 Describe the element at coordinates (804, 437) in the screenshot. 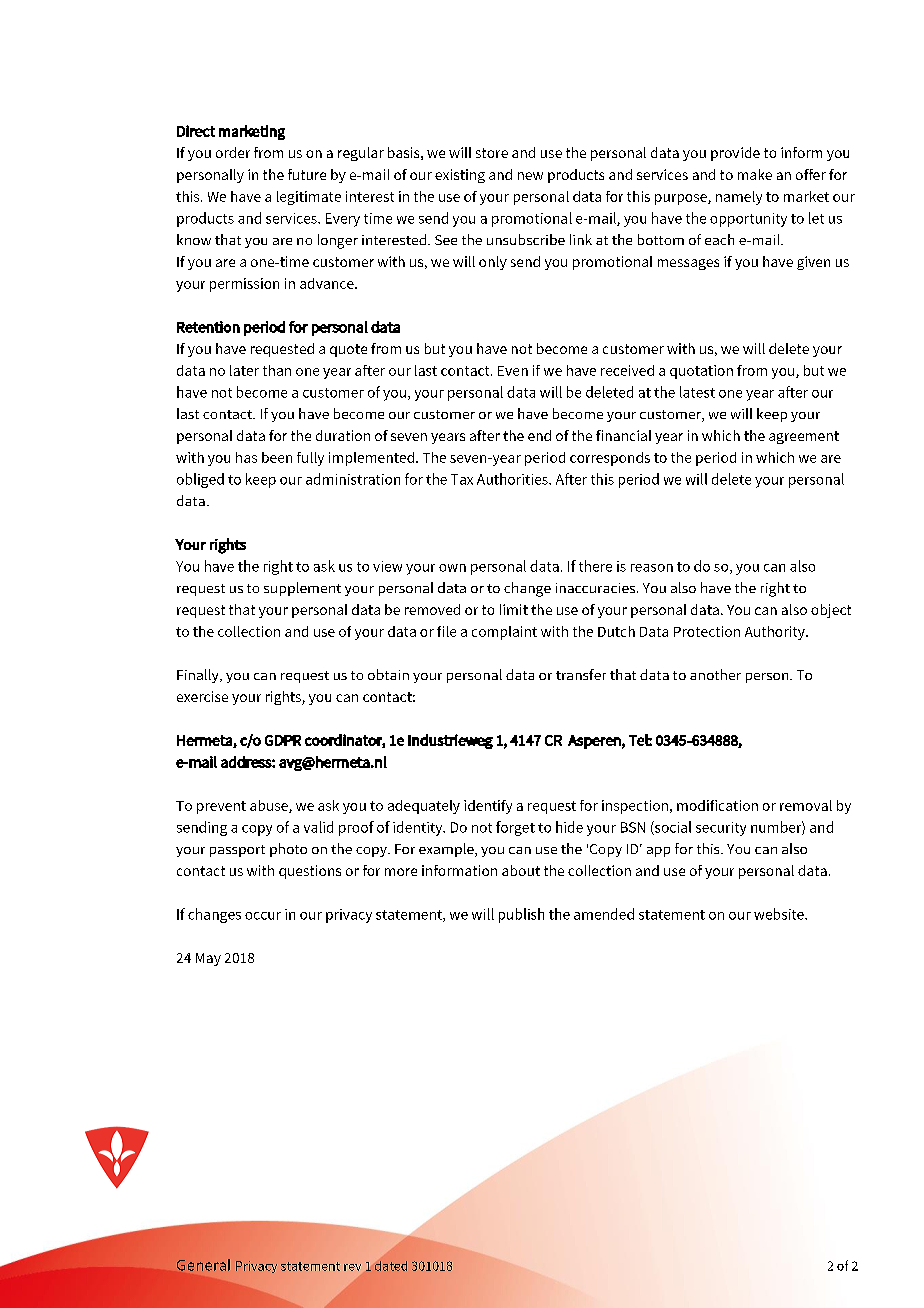

I see `agreement` at that location.
